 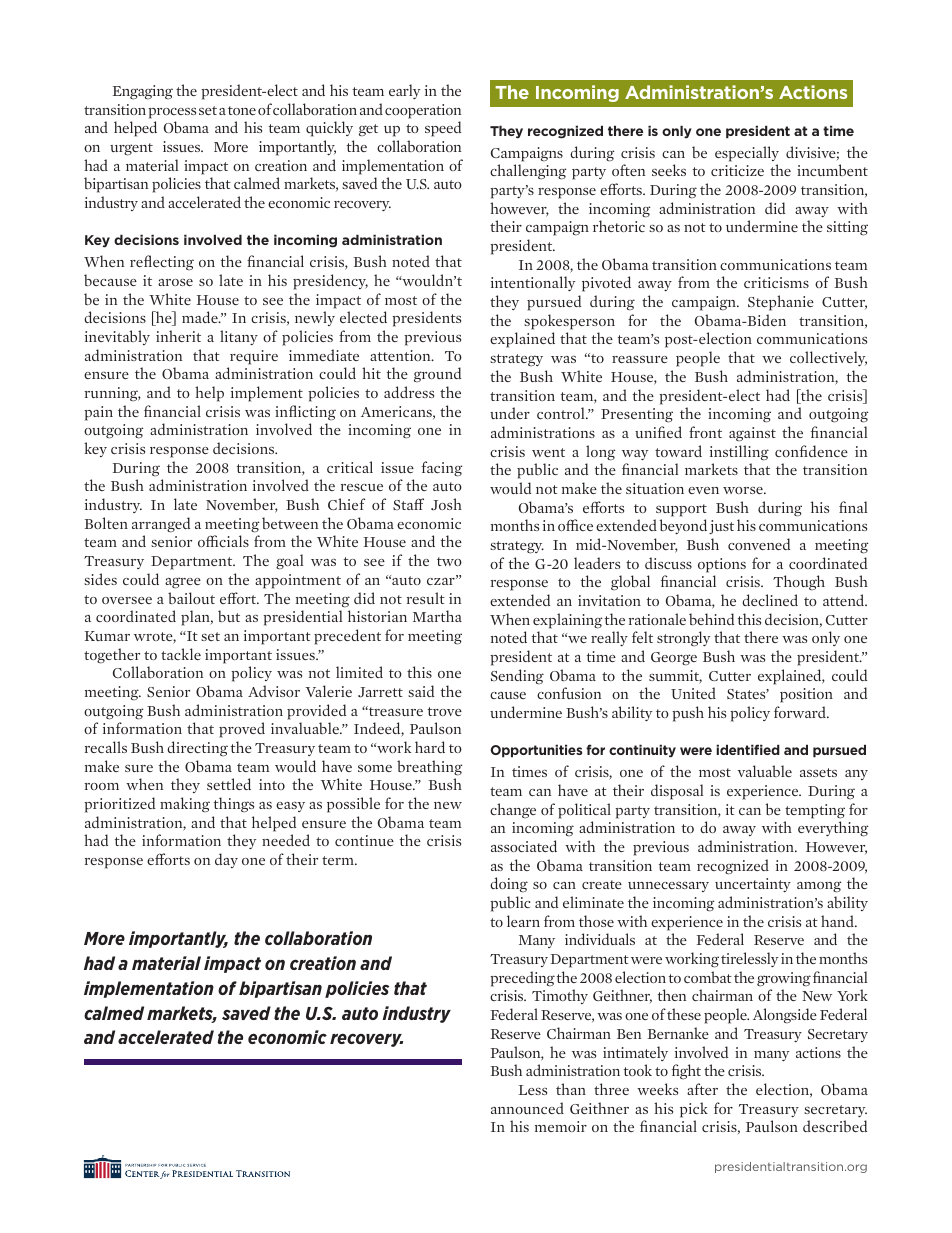 What do you see at coordinates (747, 154) in the screenshot?
I see `especially` at bounding box center [747, 154].
